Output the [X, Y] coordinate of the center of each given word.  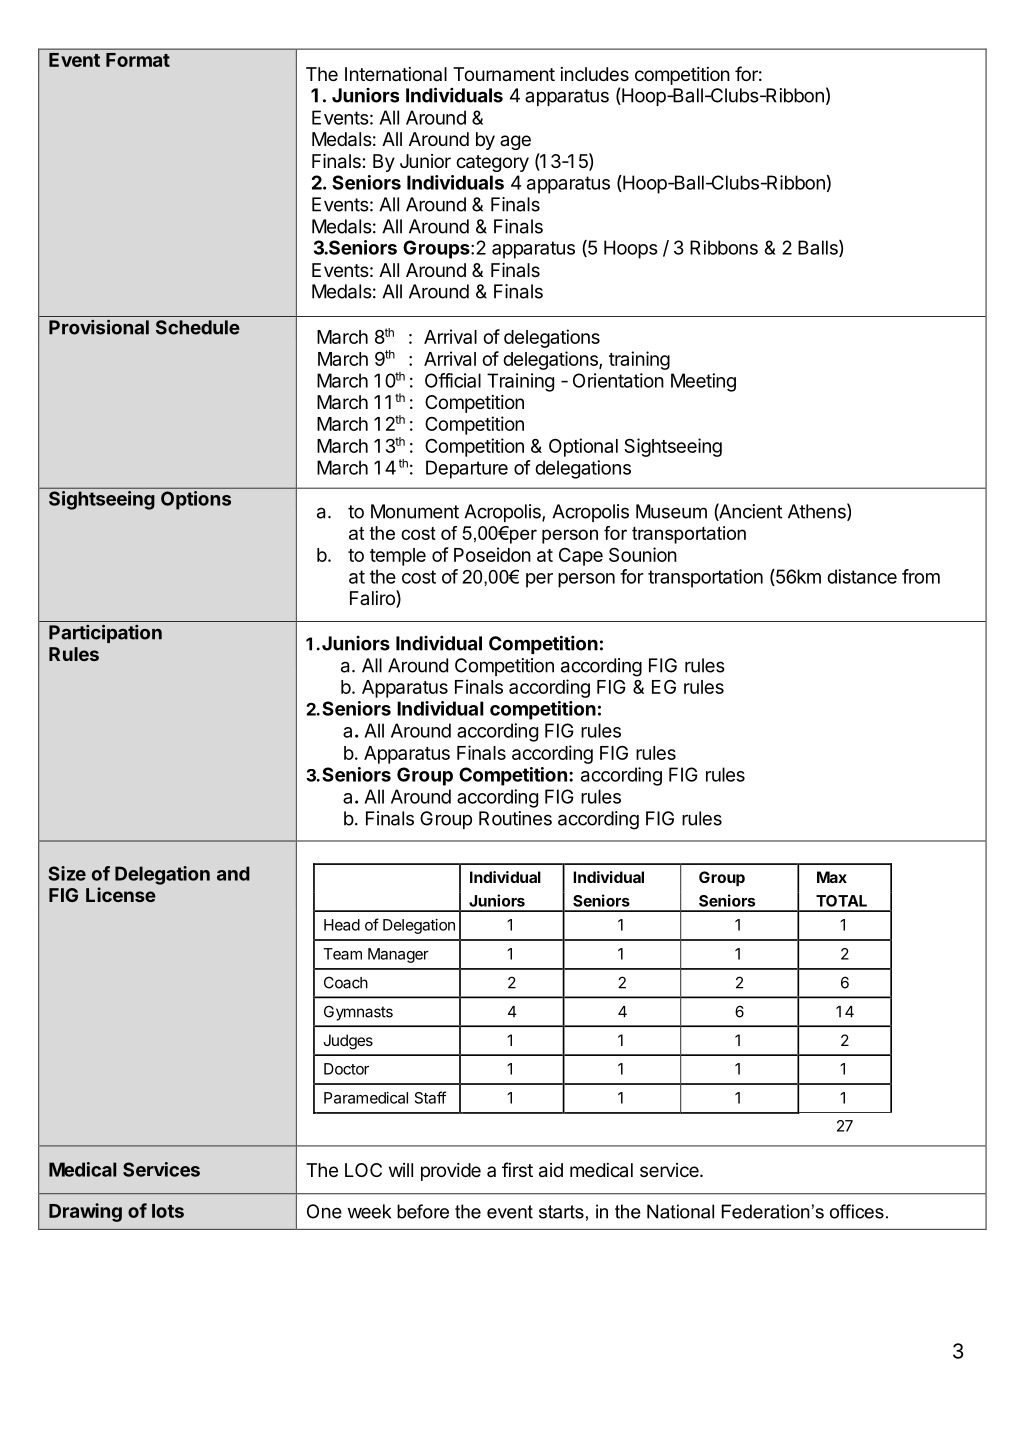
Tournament [504, 74]
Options [196, 500]
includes [595, 74]
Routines [515, 818]
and [233, 873]
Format [138, 60]
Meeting [703, 382]
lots [168, 1211]
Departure [467, 469]
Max [832, 877]
